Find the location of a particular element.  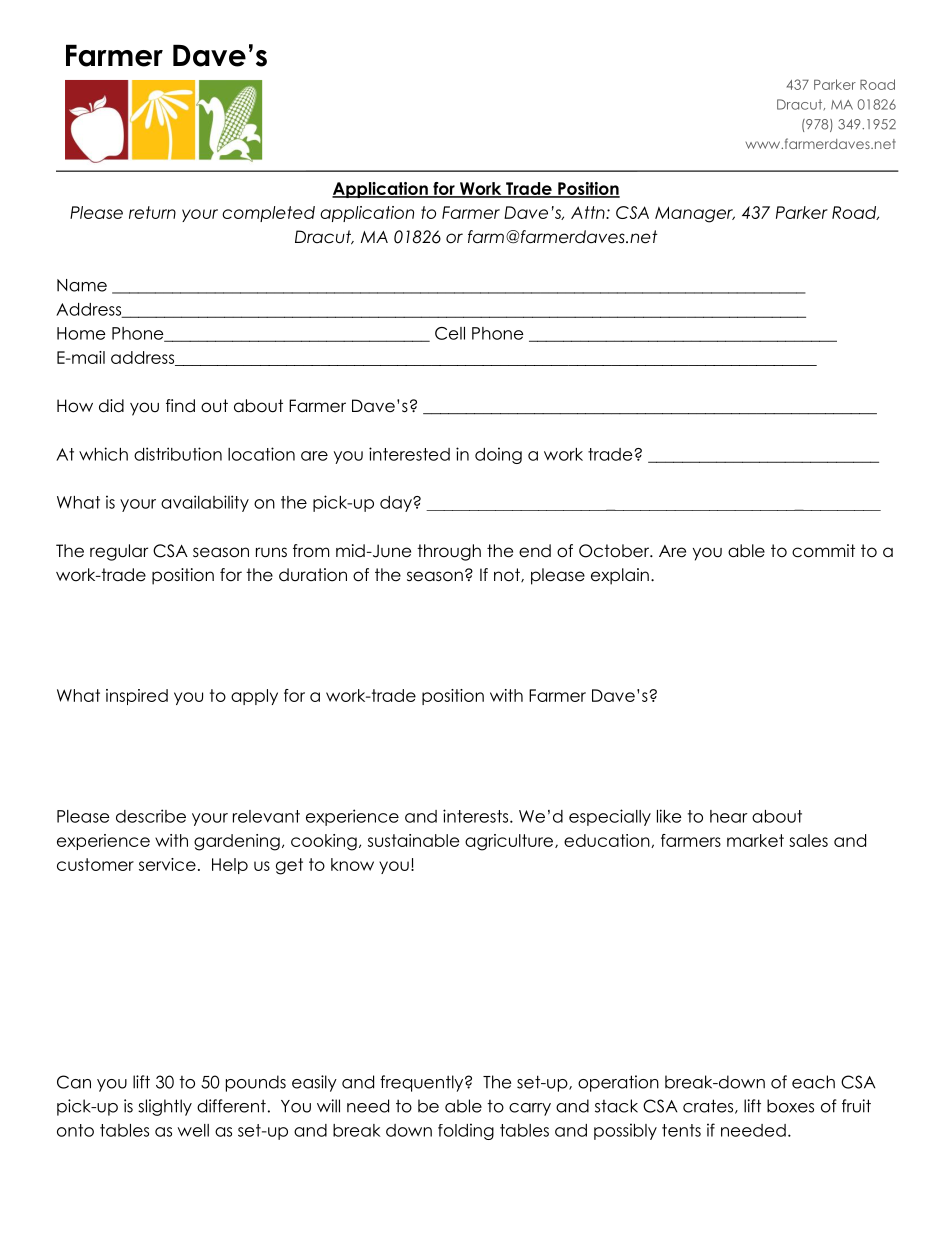

slightly is located at coordinates (165, 1107).
